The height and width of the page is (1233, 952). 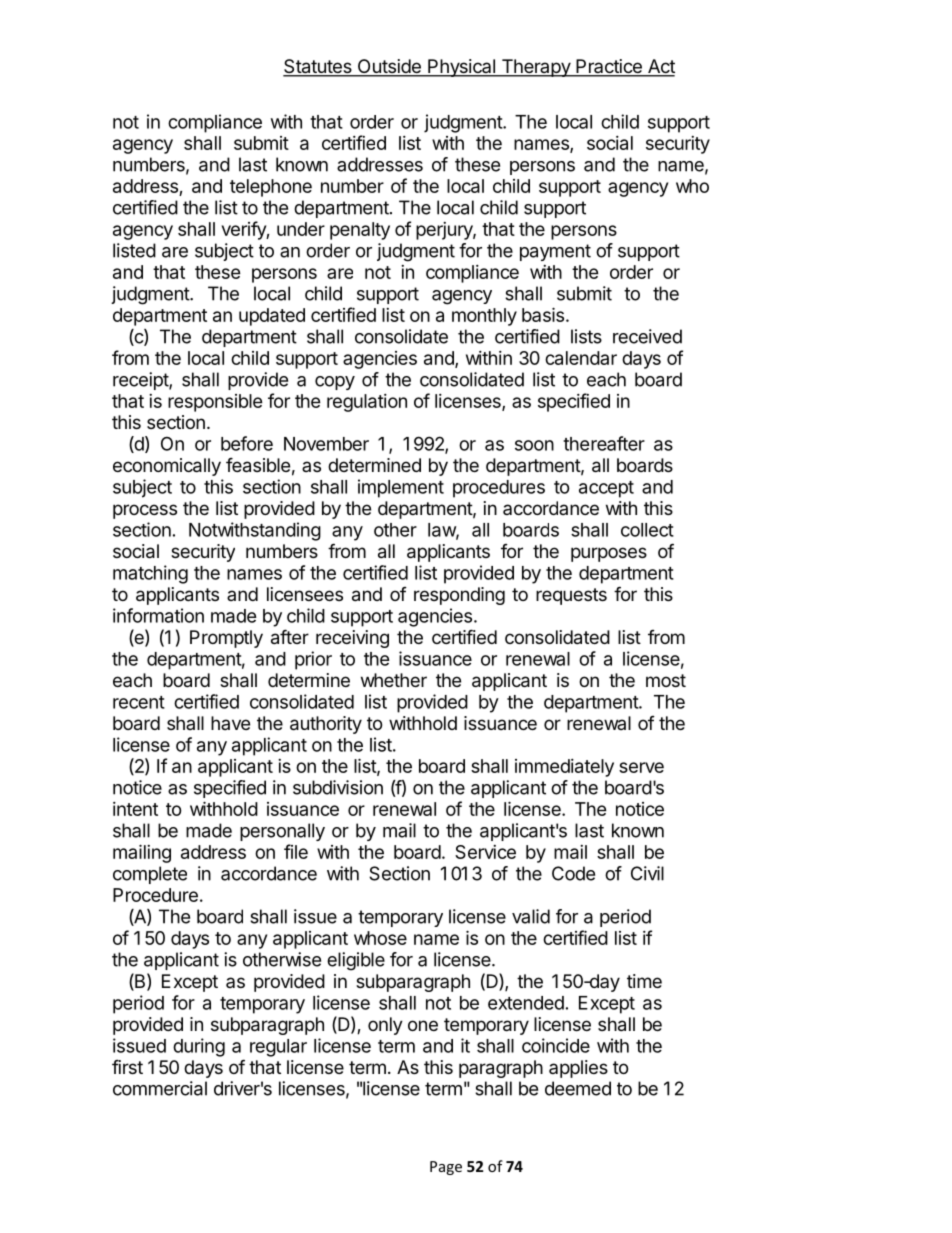 What do you see at coordinates (352, 639) in the page?
I see `receiving` at bounding box center [352, 639].
